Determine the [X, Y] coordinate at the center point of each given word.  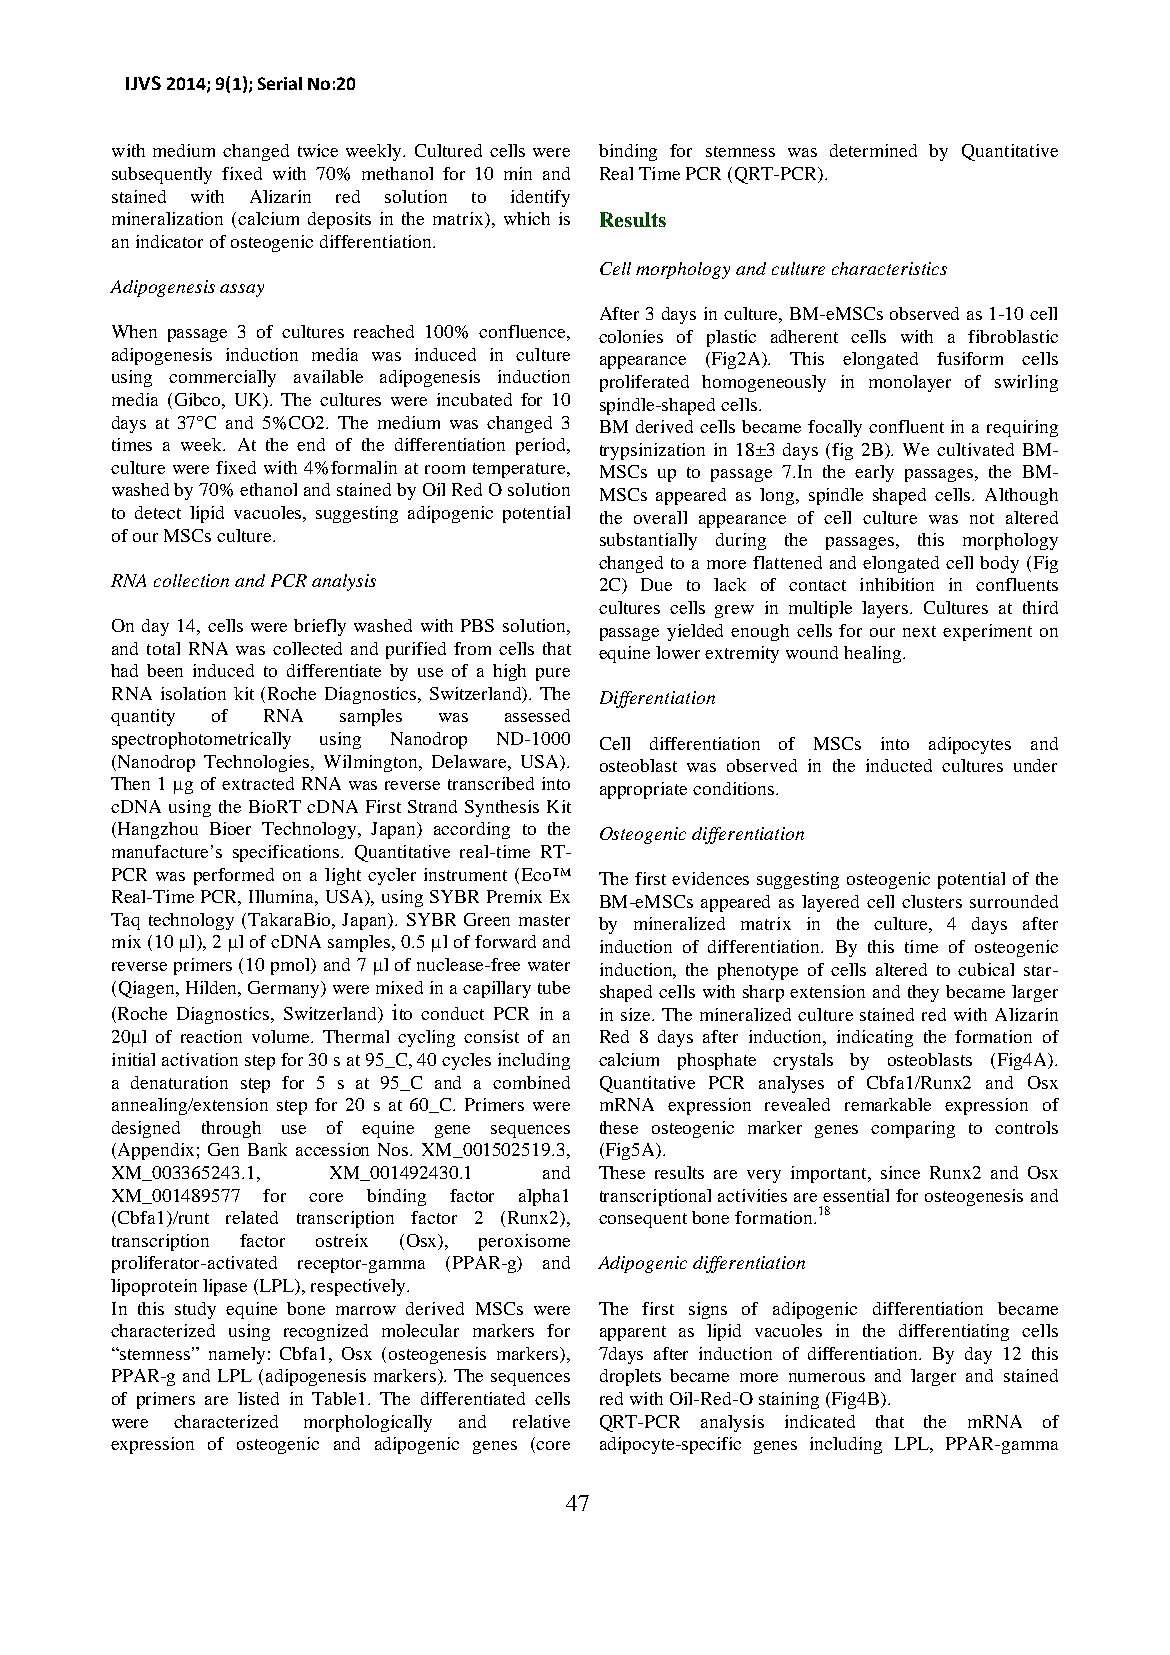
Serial [280, 83]
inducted [899, 765]
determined [873, 150]
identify [540, 198]
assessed [537, 715]
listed [258, 1398]
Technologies [258, 763]
